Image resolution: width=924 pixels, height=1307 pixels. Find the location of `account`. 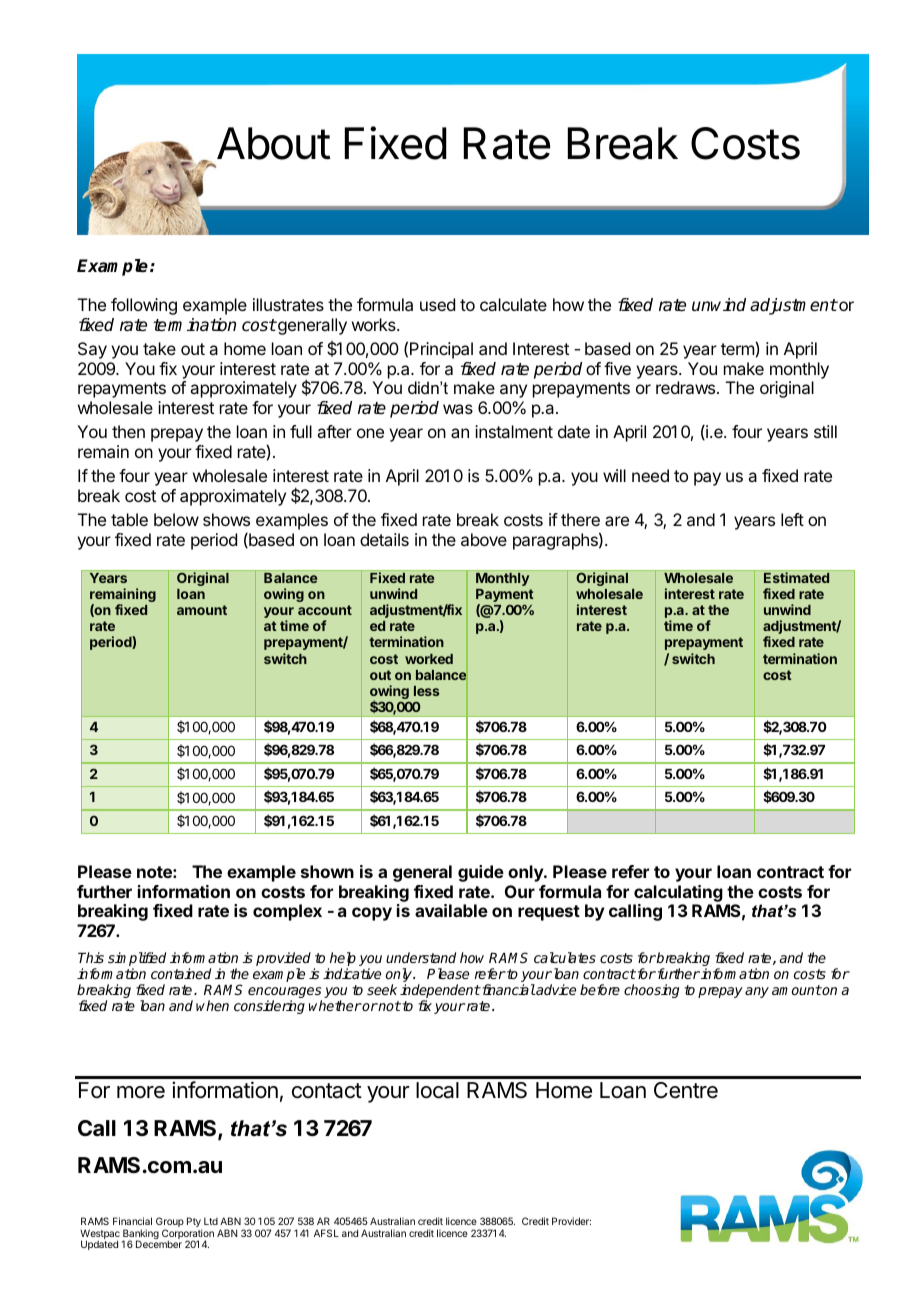

account is located at coordinates (325, 610).
